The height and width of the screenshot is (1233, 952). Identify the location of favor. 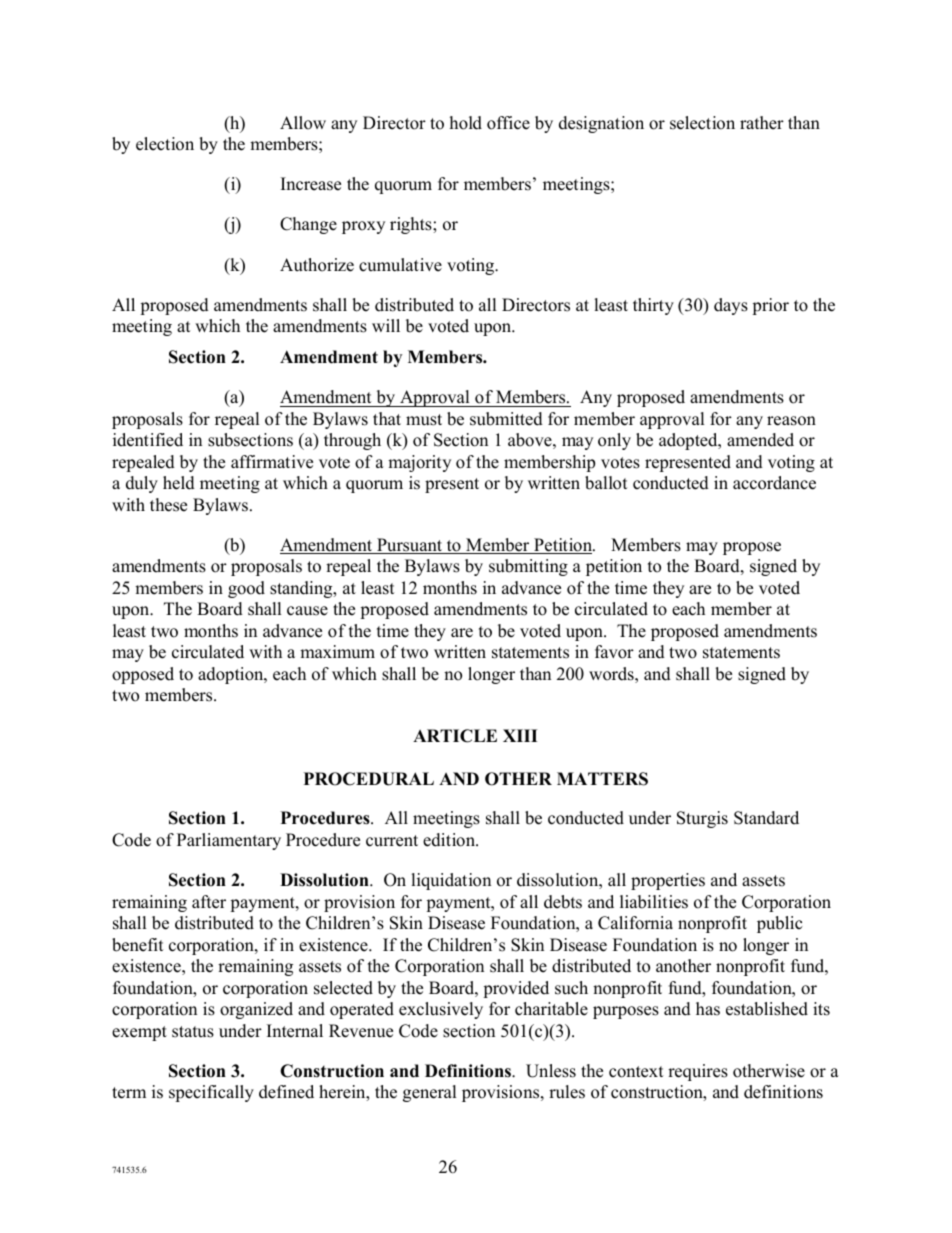
(614, 652).
